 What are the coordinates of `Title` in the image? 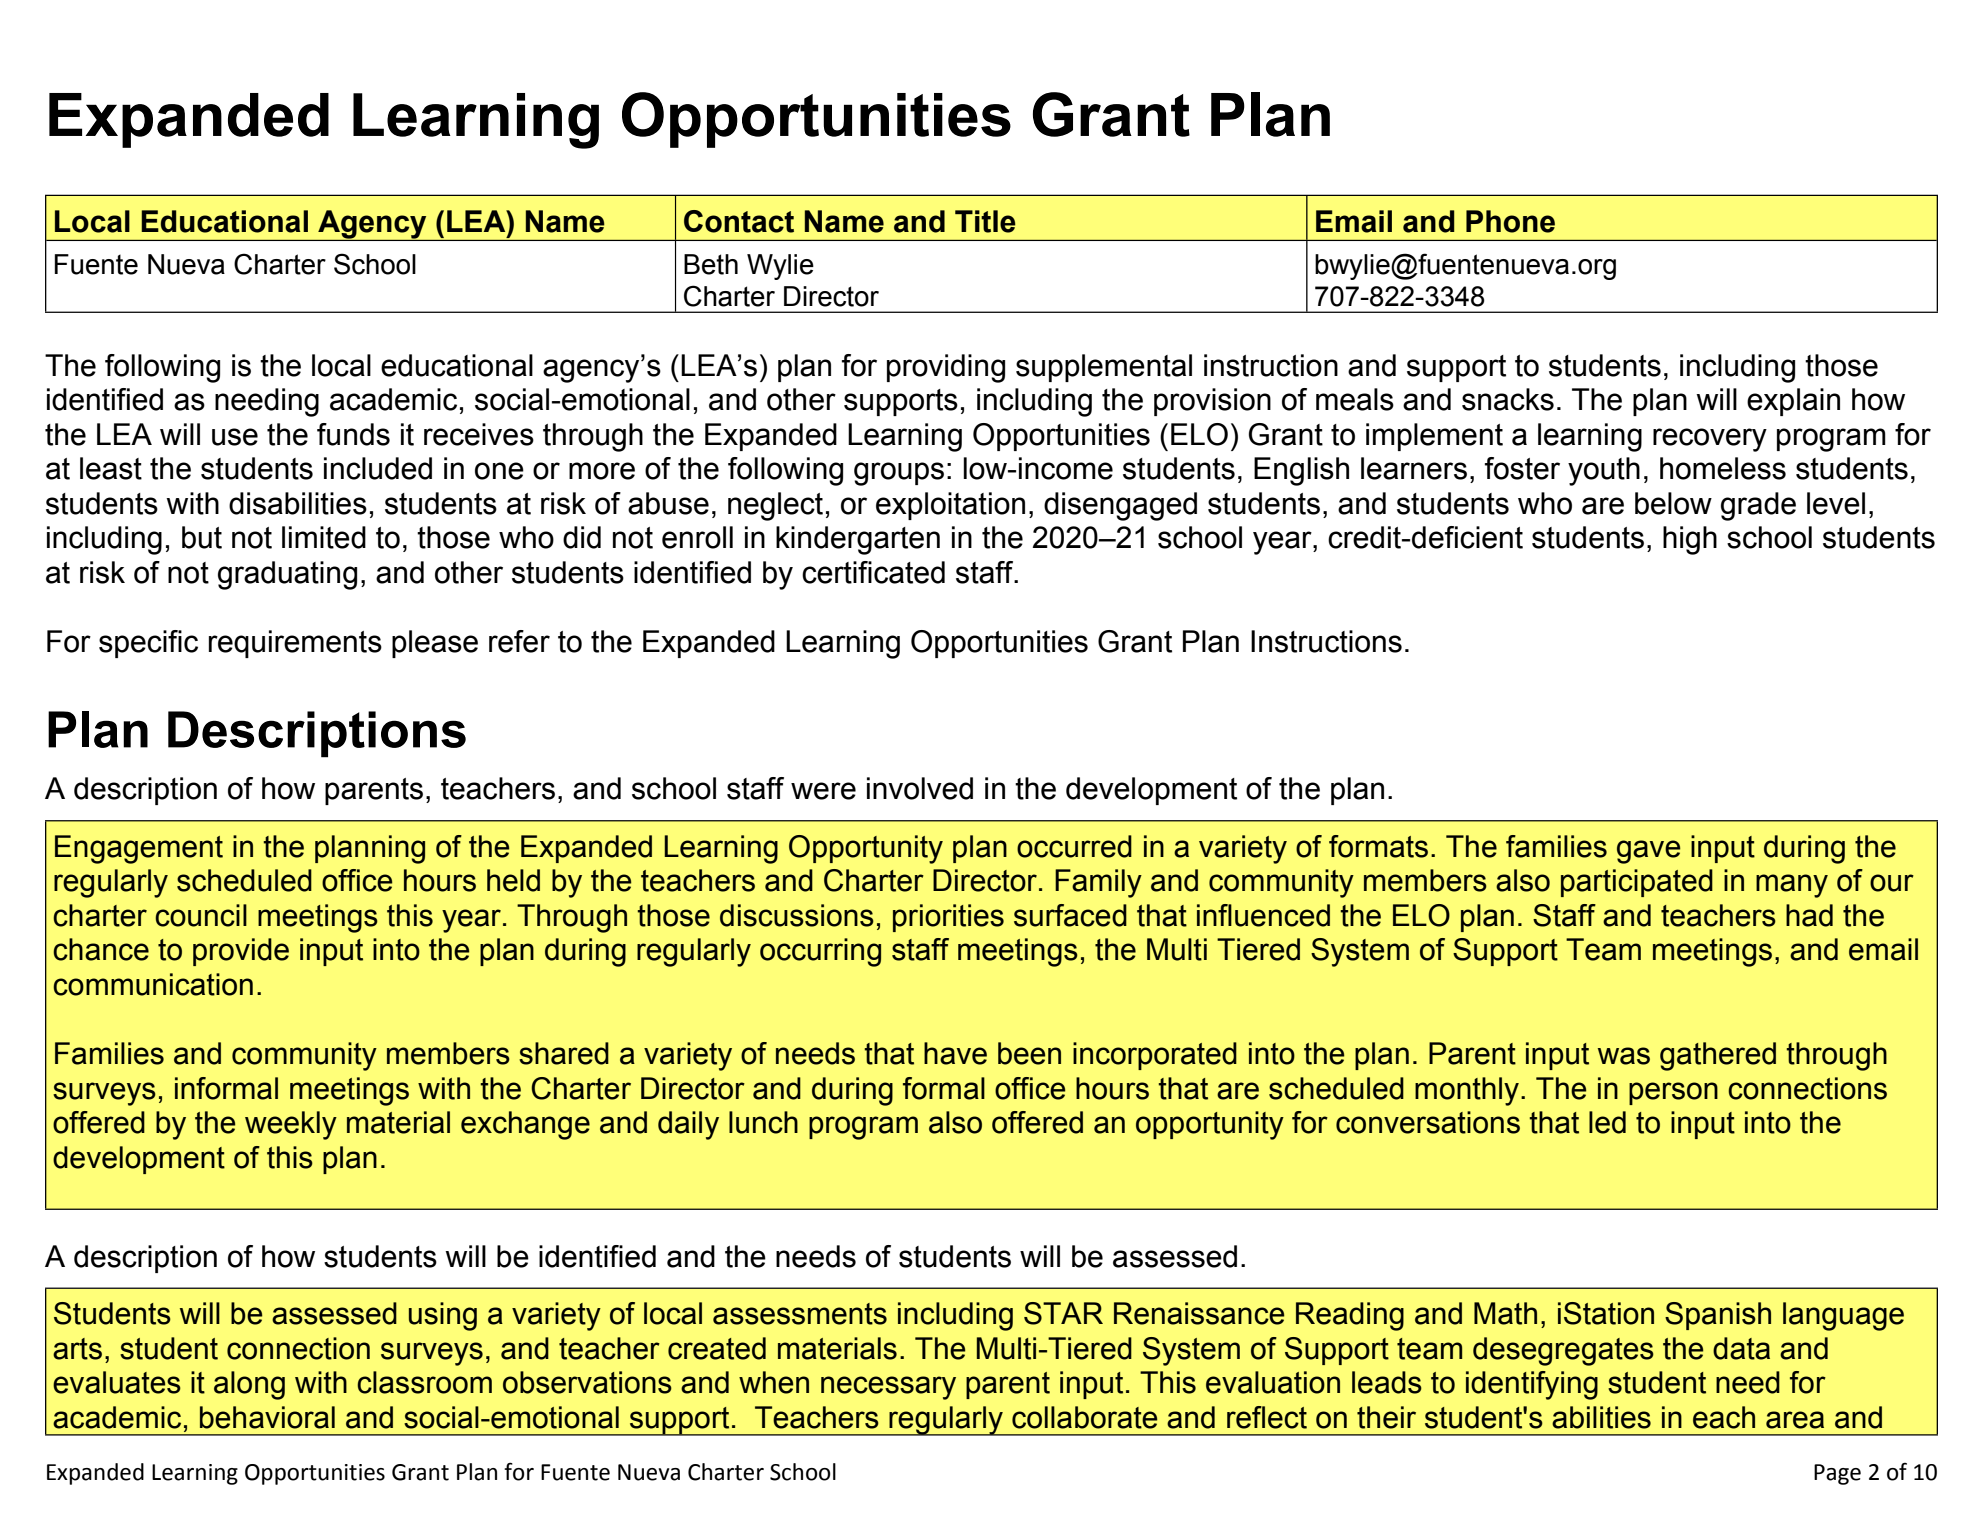 It's located at (985, 221).
